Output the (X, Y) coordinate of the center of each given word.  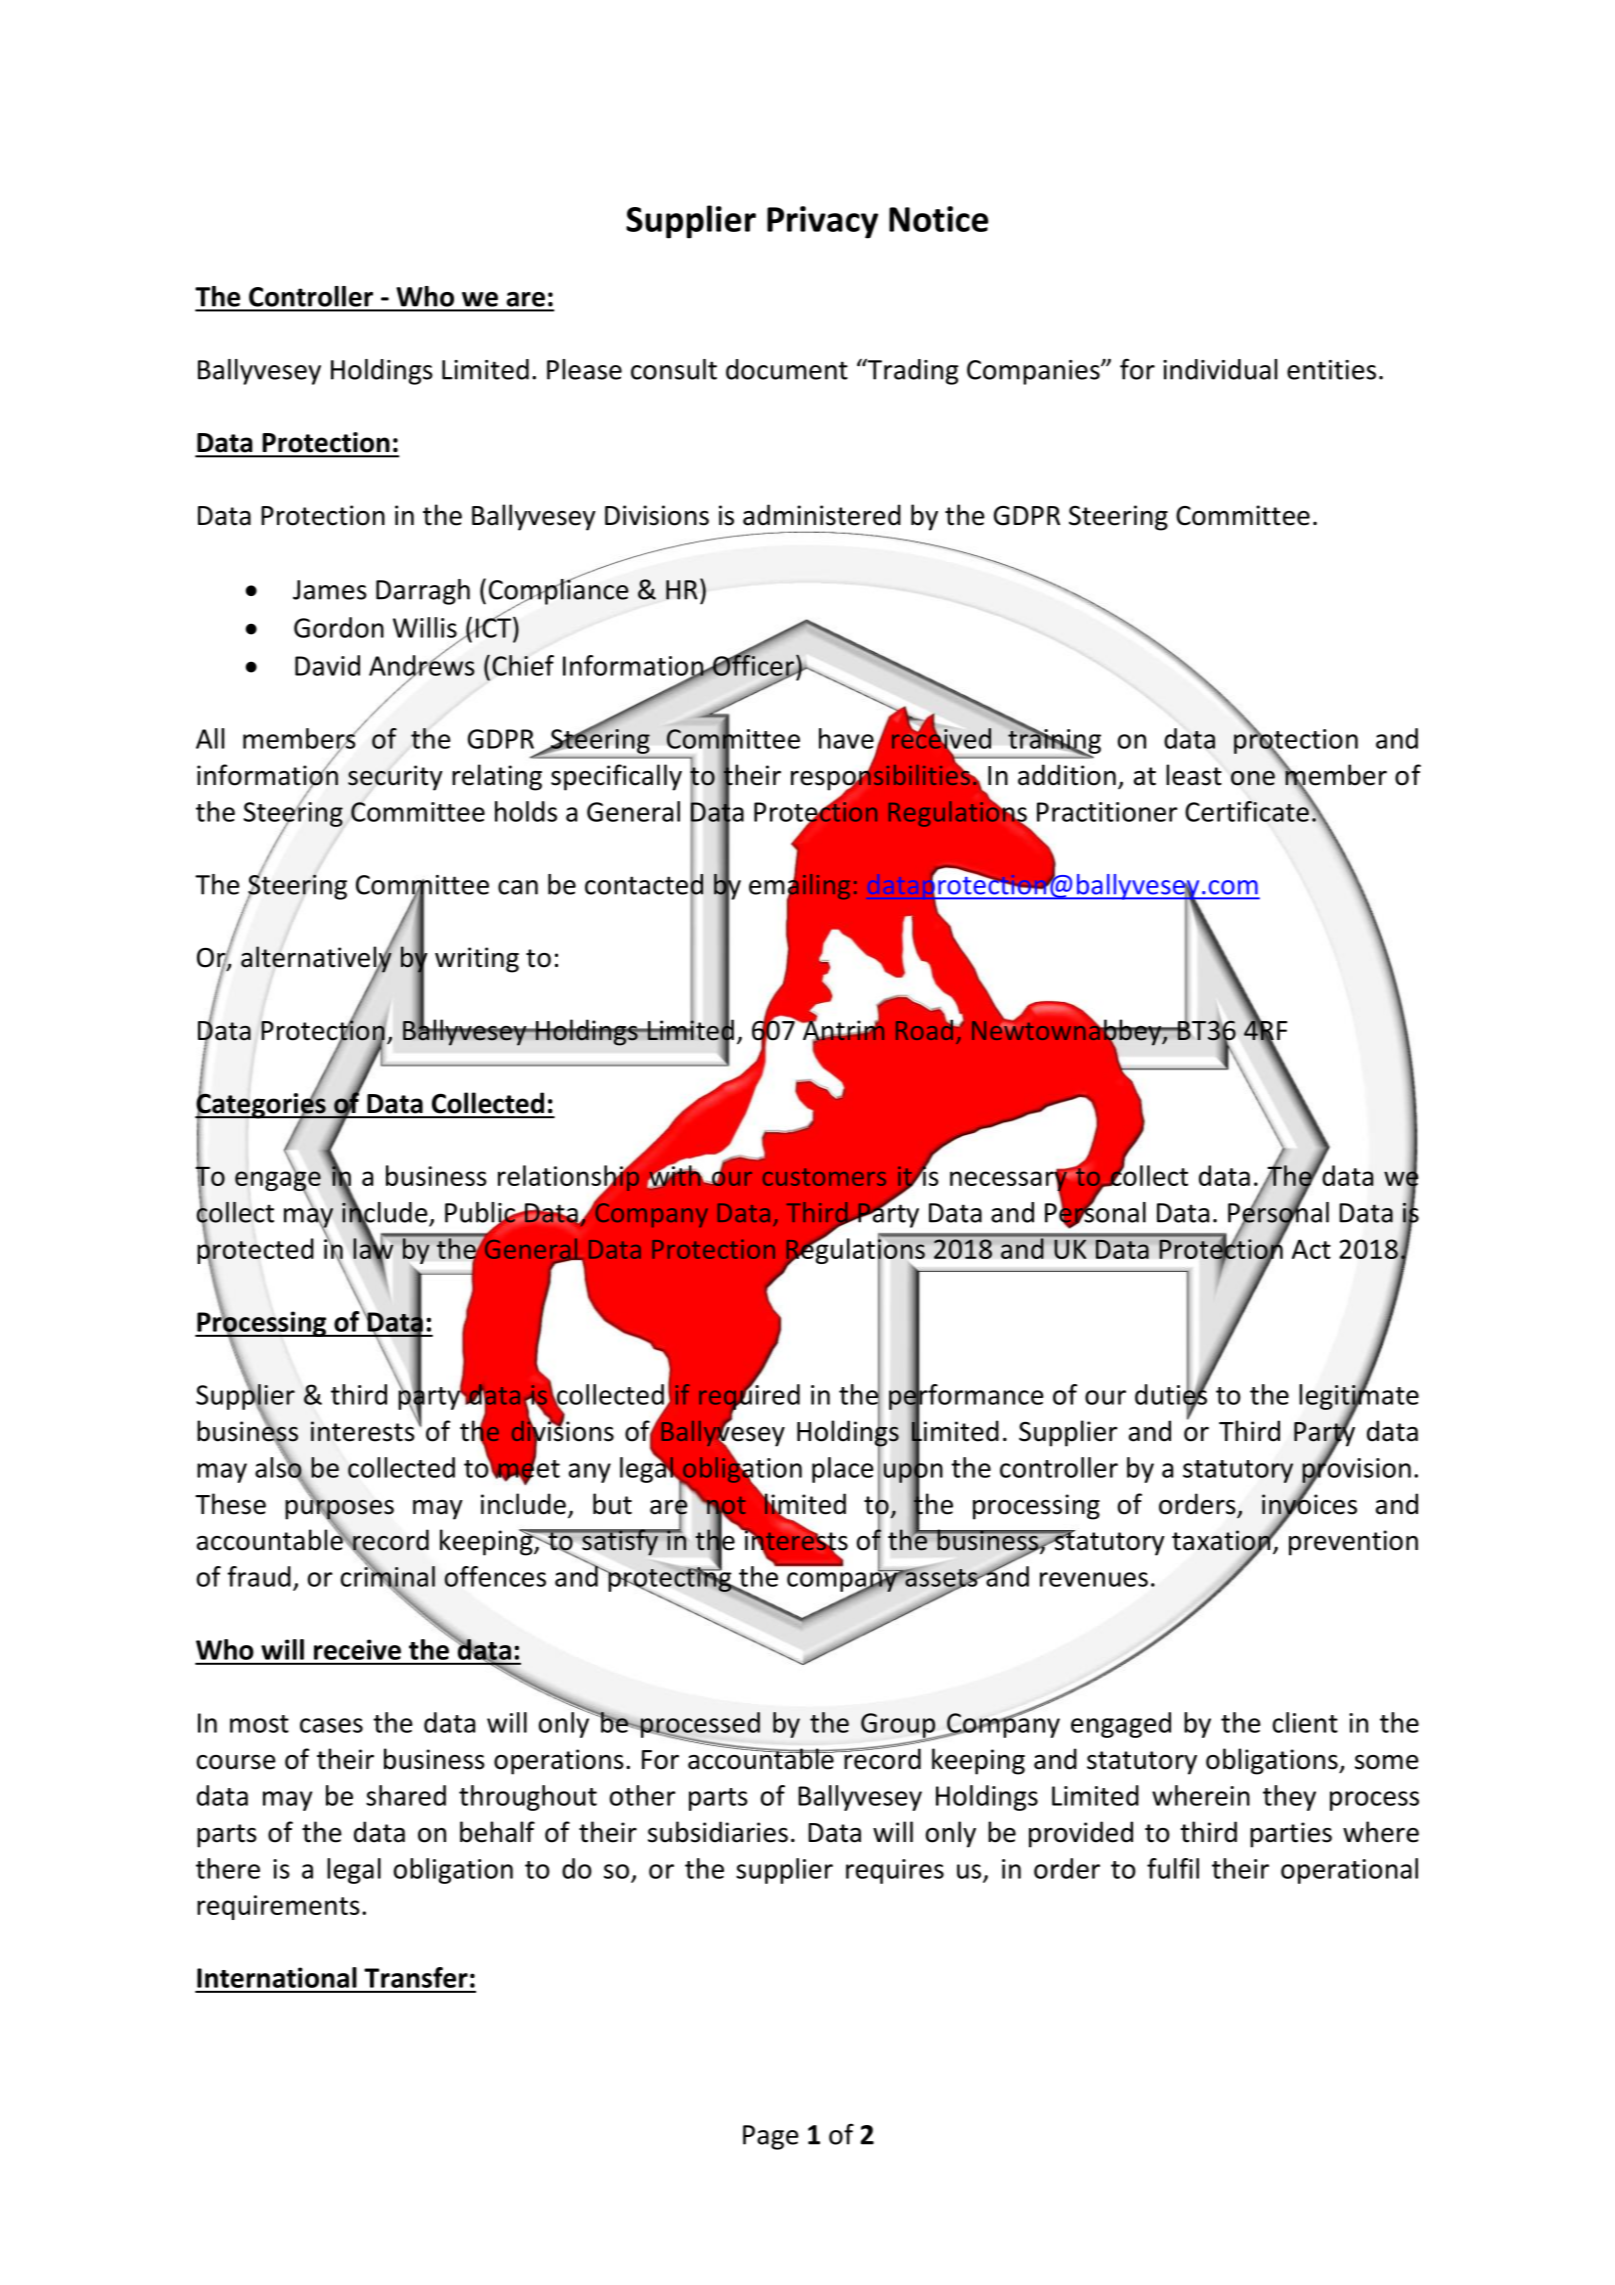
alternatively (317, 959)
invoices (1309, 1504)
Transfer (416, 1977)
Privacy (822, 222)
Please (584, 369)
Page (771, 2137)
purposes (339, 1509)
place (843, 1470)
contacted (644, 884)
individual (1220, 369)
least (1194, 775)
